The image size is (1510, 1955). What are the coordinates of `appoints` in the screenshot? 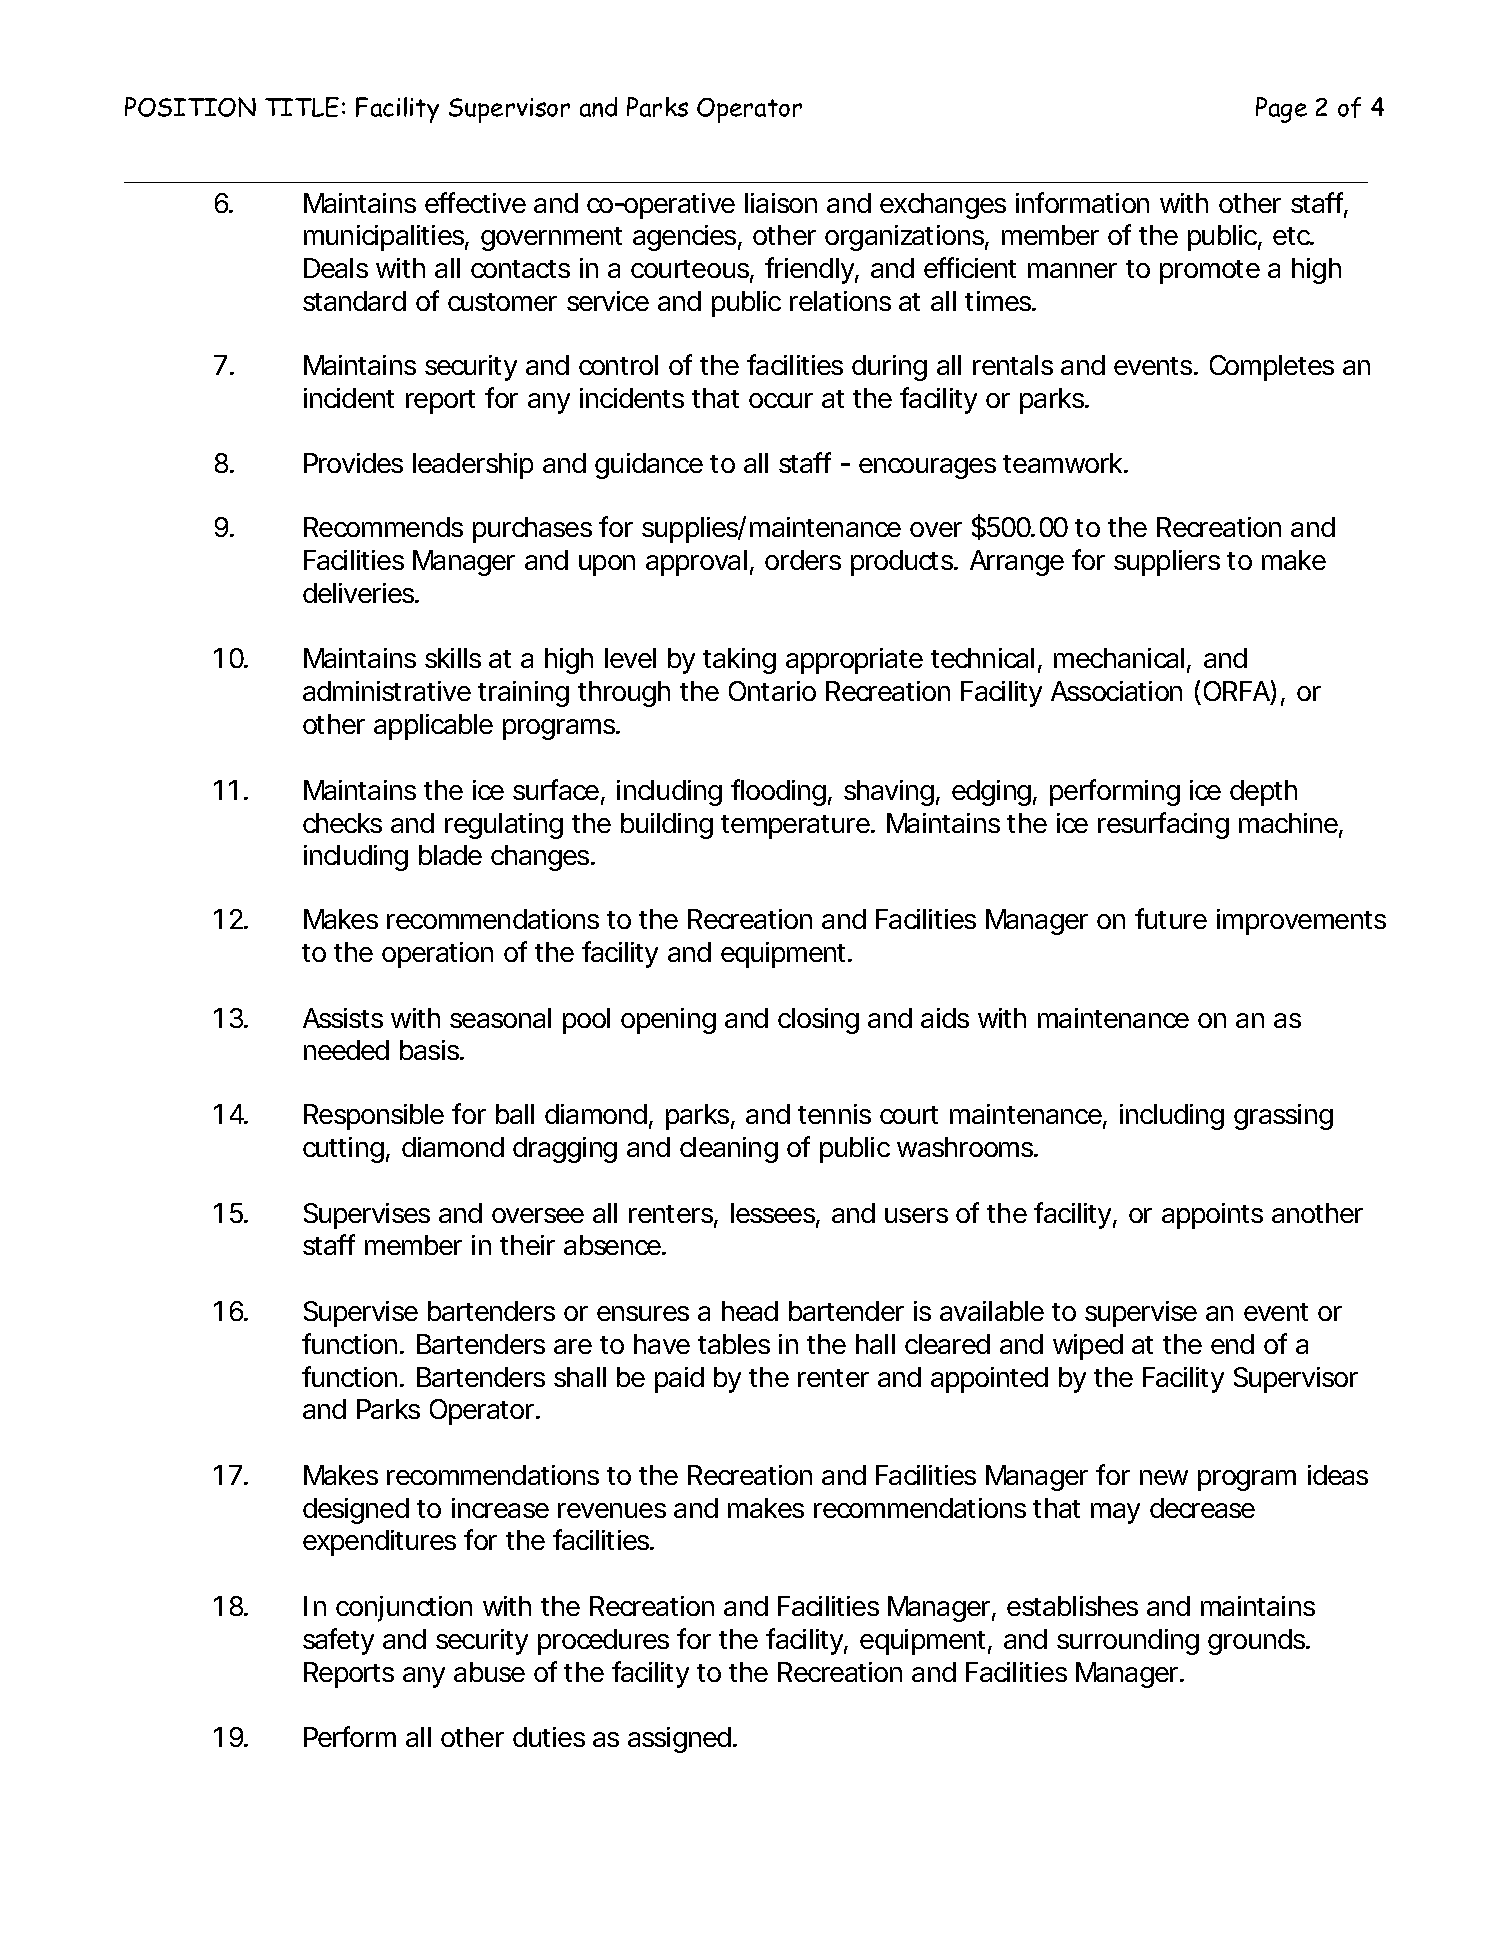 It's located at (1212, 1216).
